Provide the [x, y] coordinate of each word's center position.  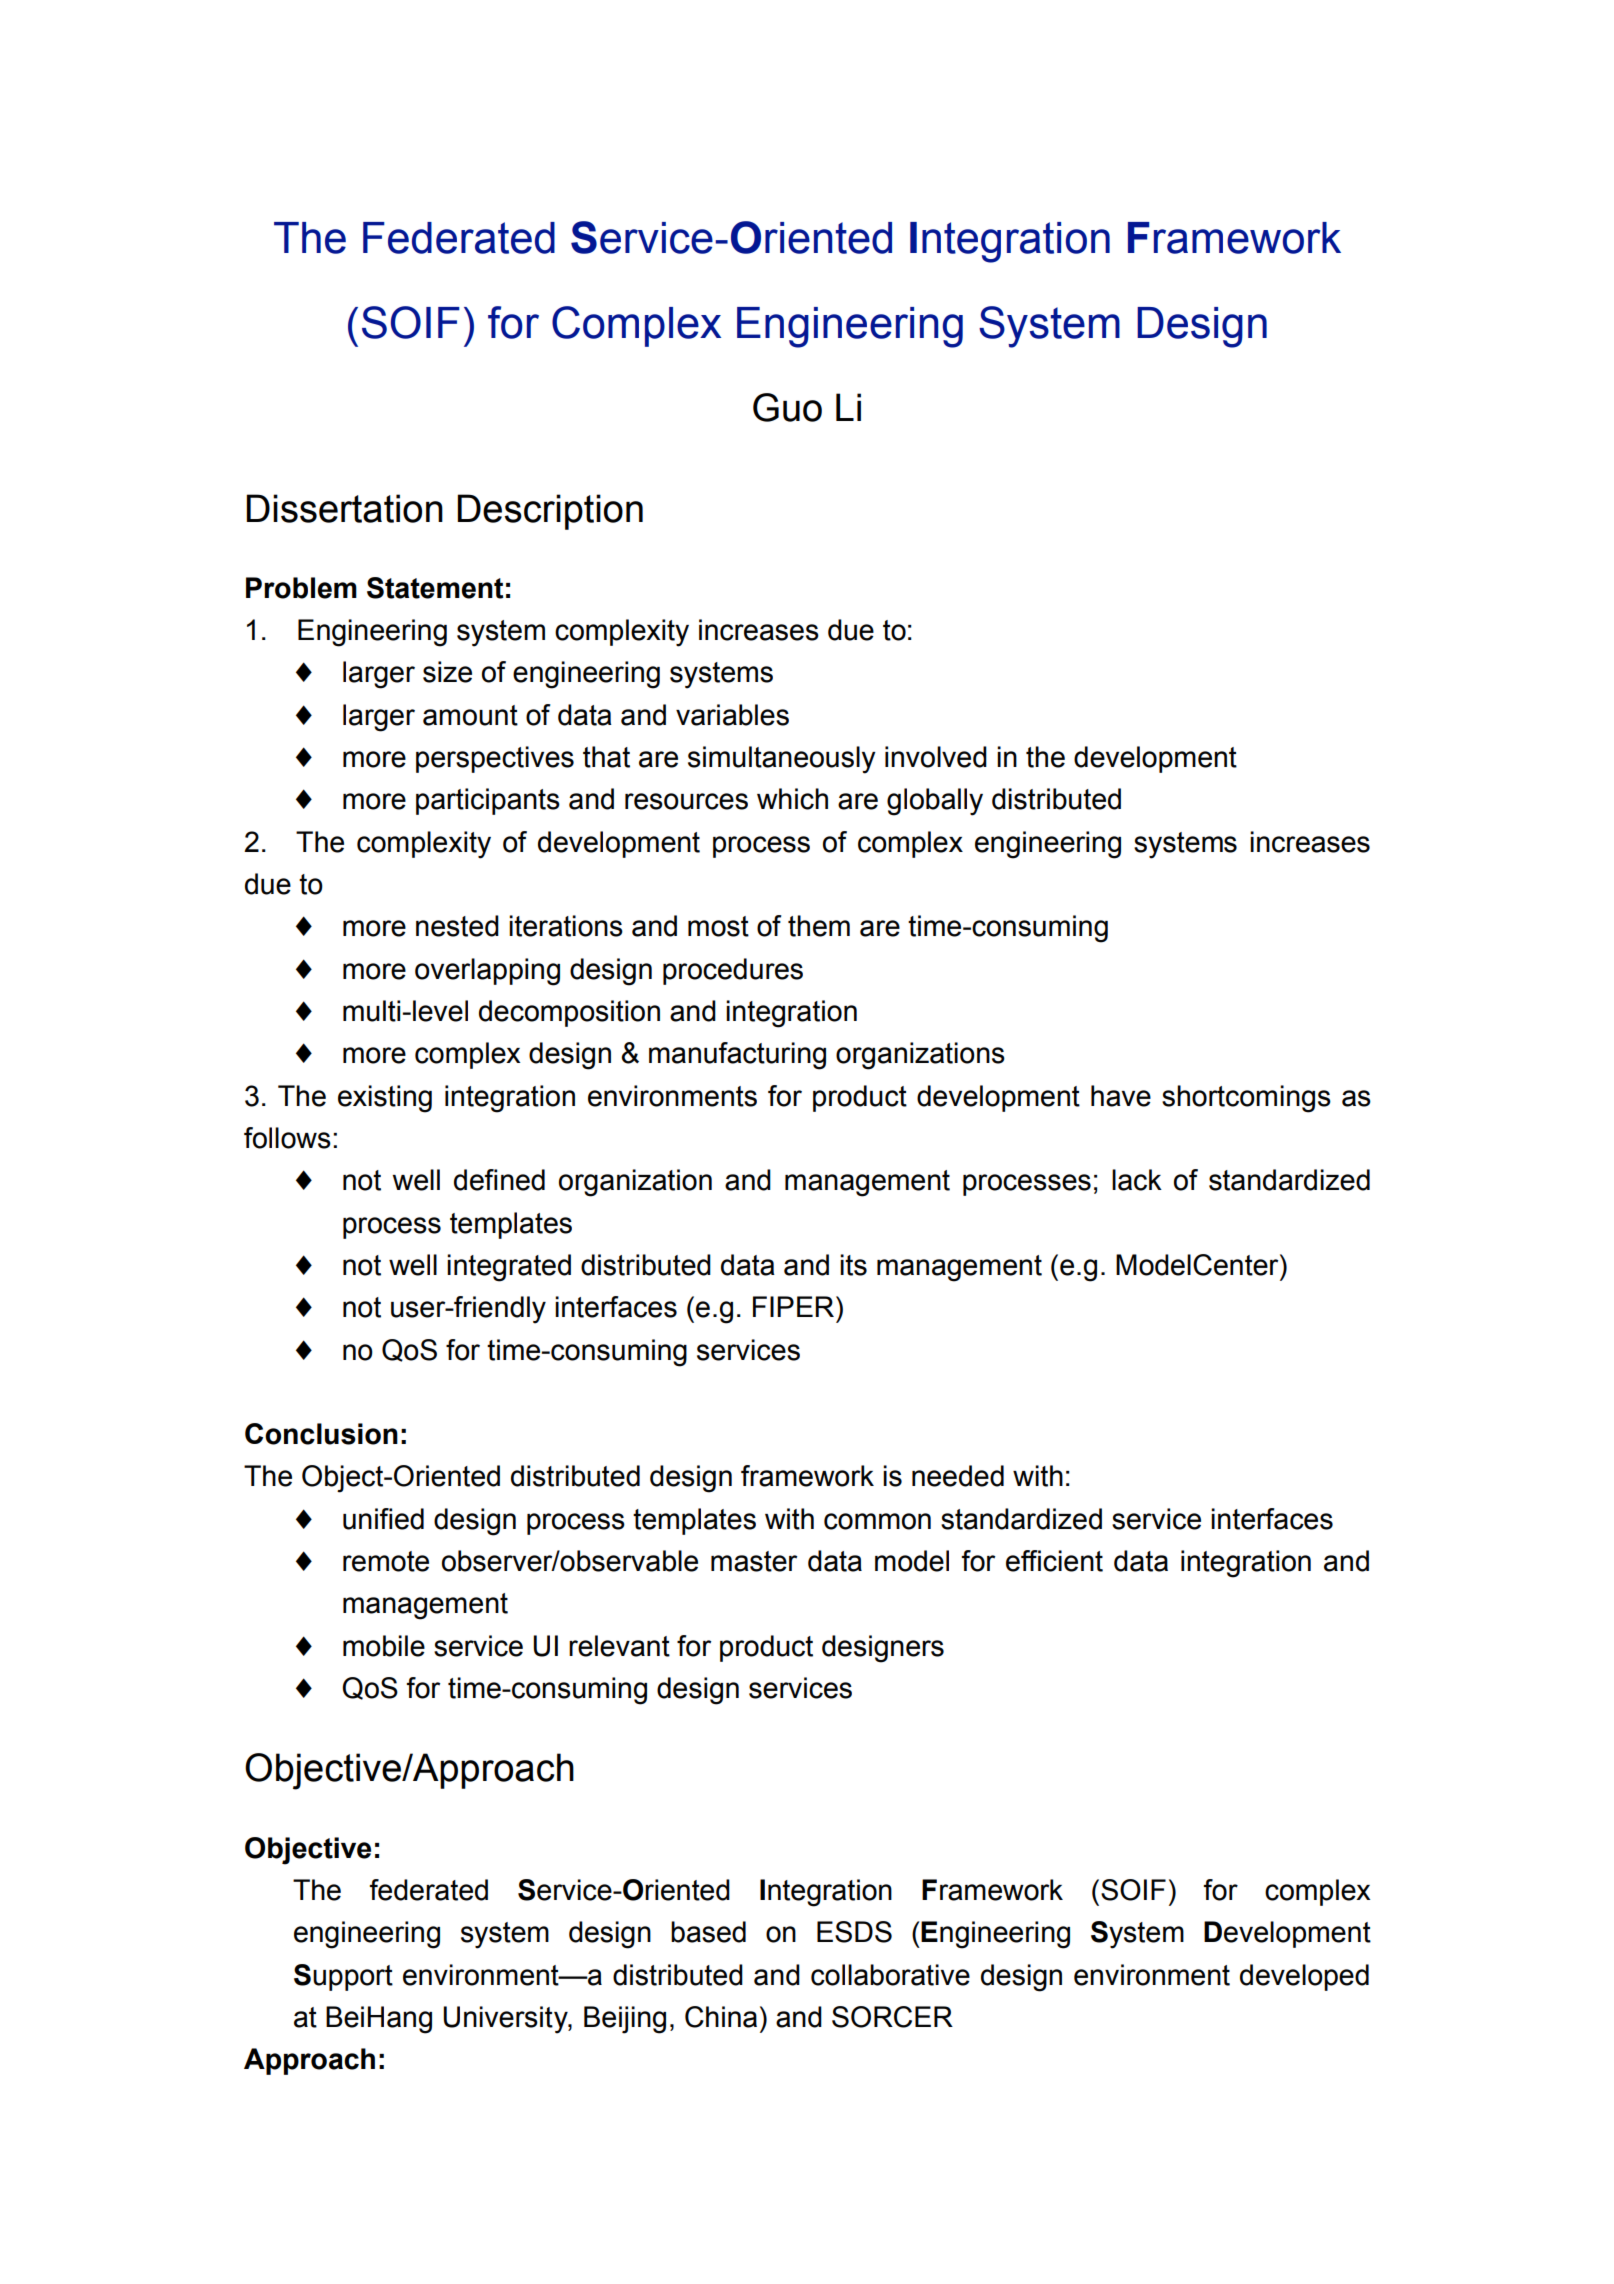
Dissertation [344, 508]
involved [936, 757]
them [819, 926]
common [877, 1521]
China [721, 2017]
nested [457, 926]
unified [383, 1519]
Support [343, 1977]
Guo [787, 407]
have [1121, 1096]
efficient [1054, 1561]
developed [1304, 1977]
